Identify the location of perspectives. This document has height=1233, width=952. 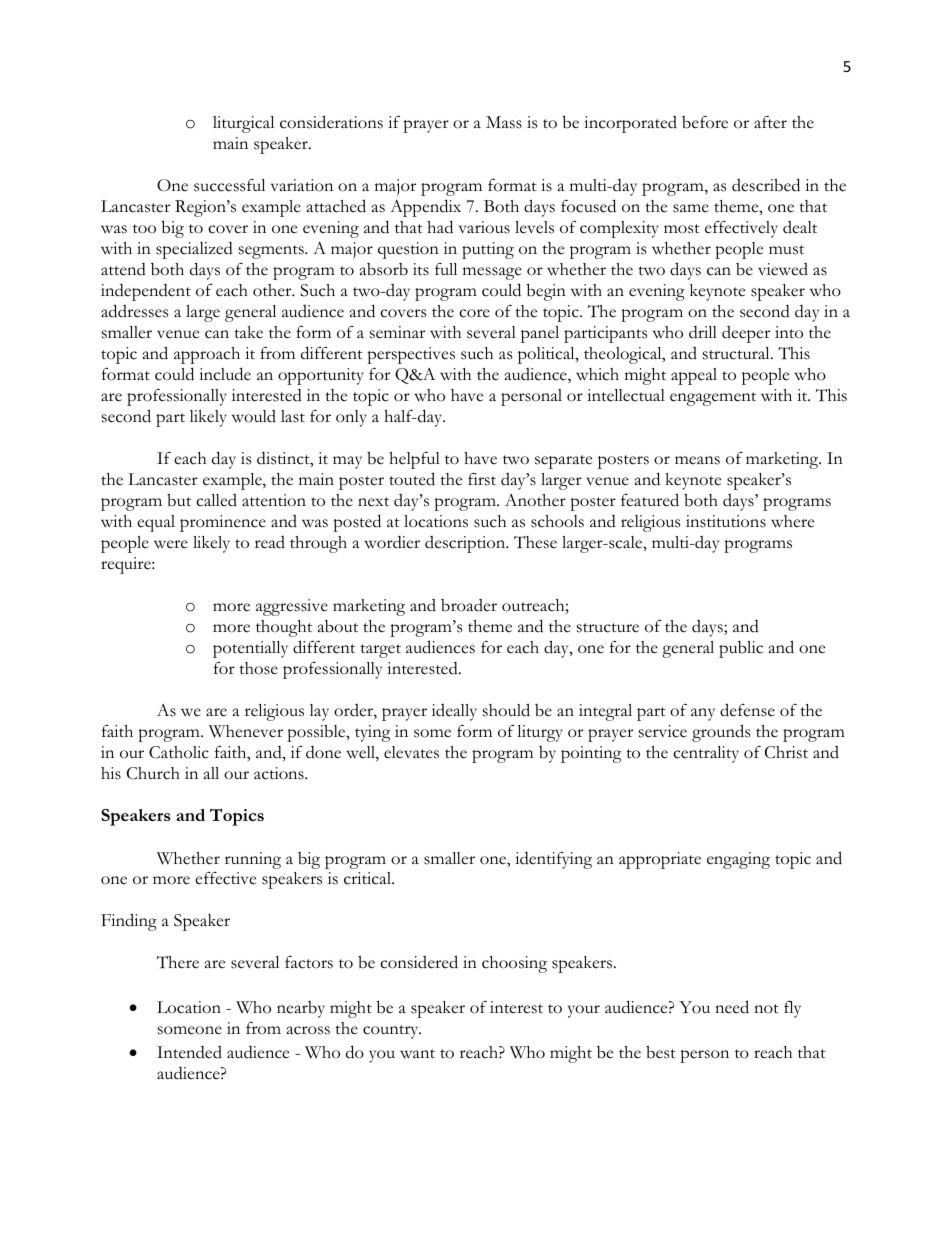
(411, 355).
